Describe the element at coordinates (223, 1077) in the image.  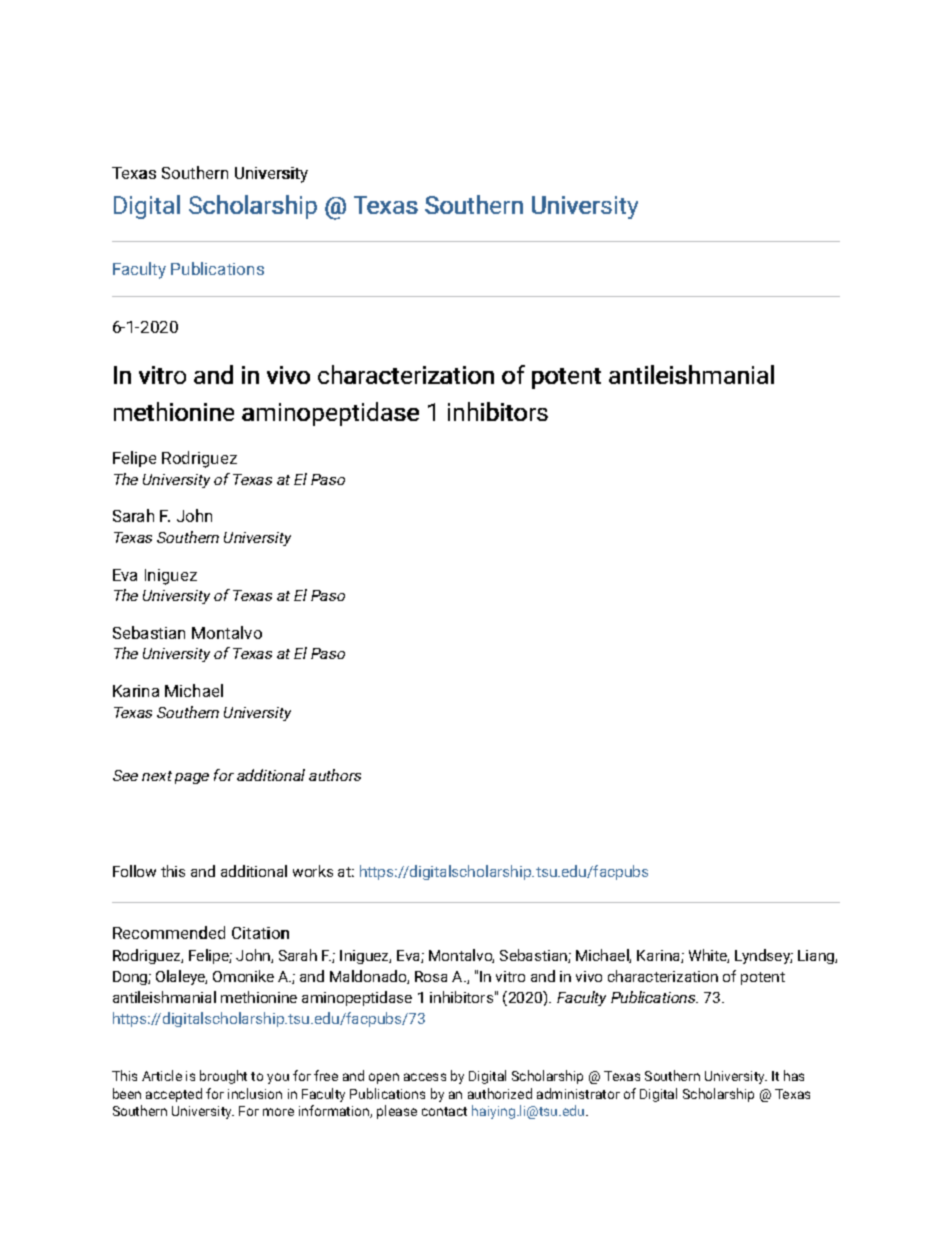
I see `brought` at that location.
